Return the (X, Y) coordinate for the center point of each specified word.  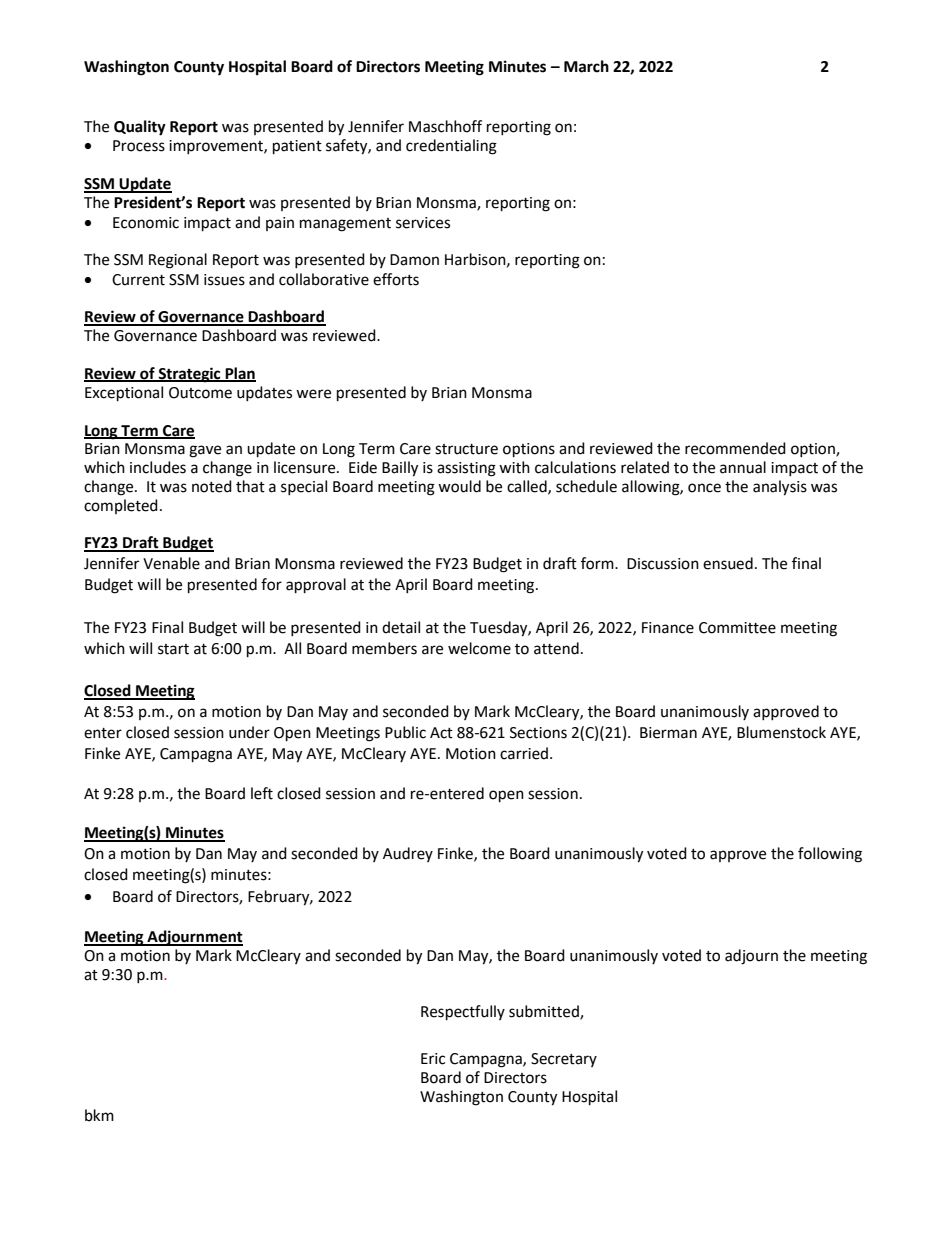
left (262, 793)
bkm (99, 1115)
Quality (140, 128)
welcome (479, 648)
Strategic (189, 375)
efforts (396, 279)
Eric (433, 1059)
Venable (171, 563)
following (830, 855)
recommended (735, 448)
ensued (728, 563)
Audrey (408, 854)
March (586, 66)
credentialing (451, 147)
